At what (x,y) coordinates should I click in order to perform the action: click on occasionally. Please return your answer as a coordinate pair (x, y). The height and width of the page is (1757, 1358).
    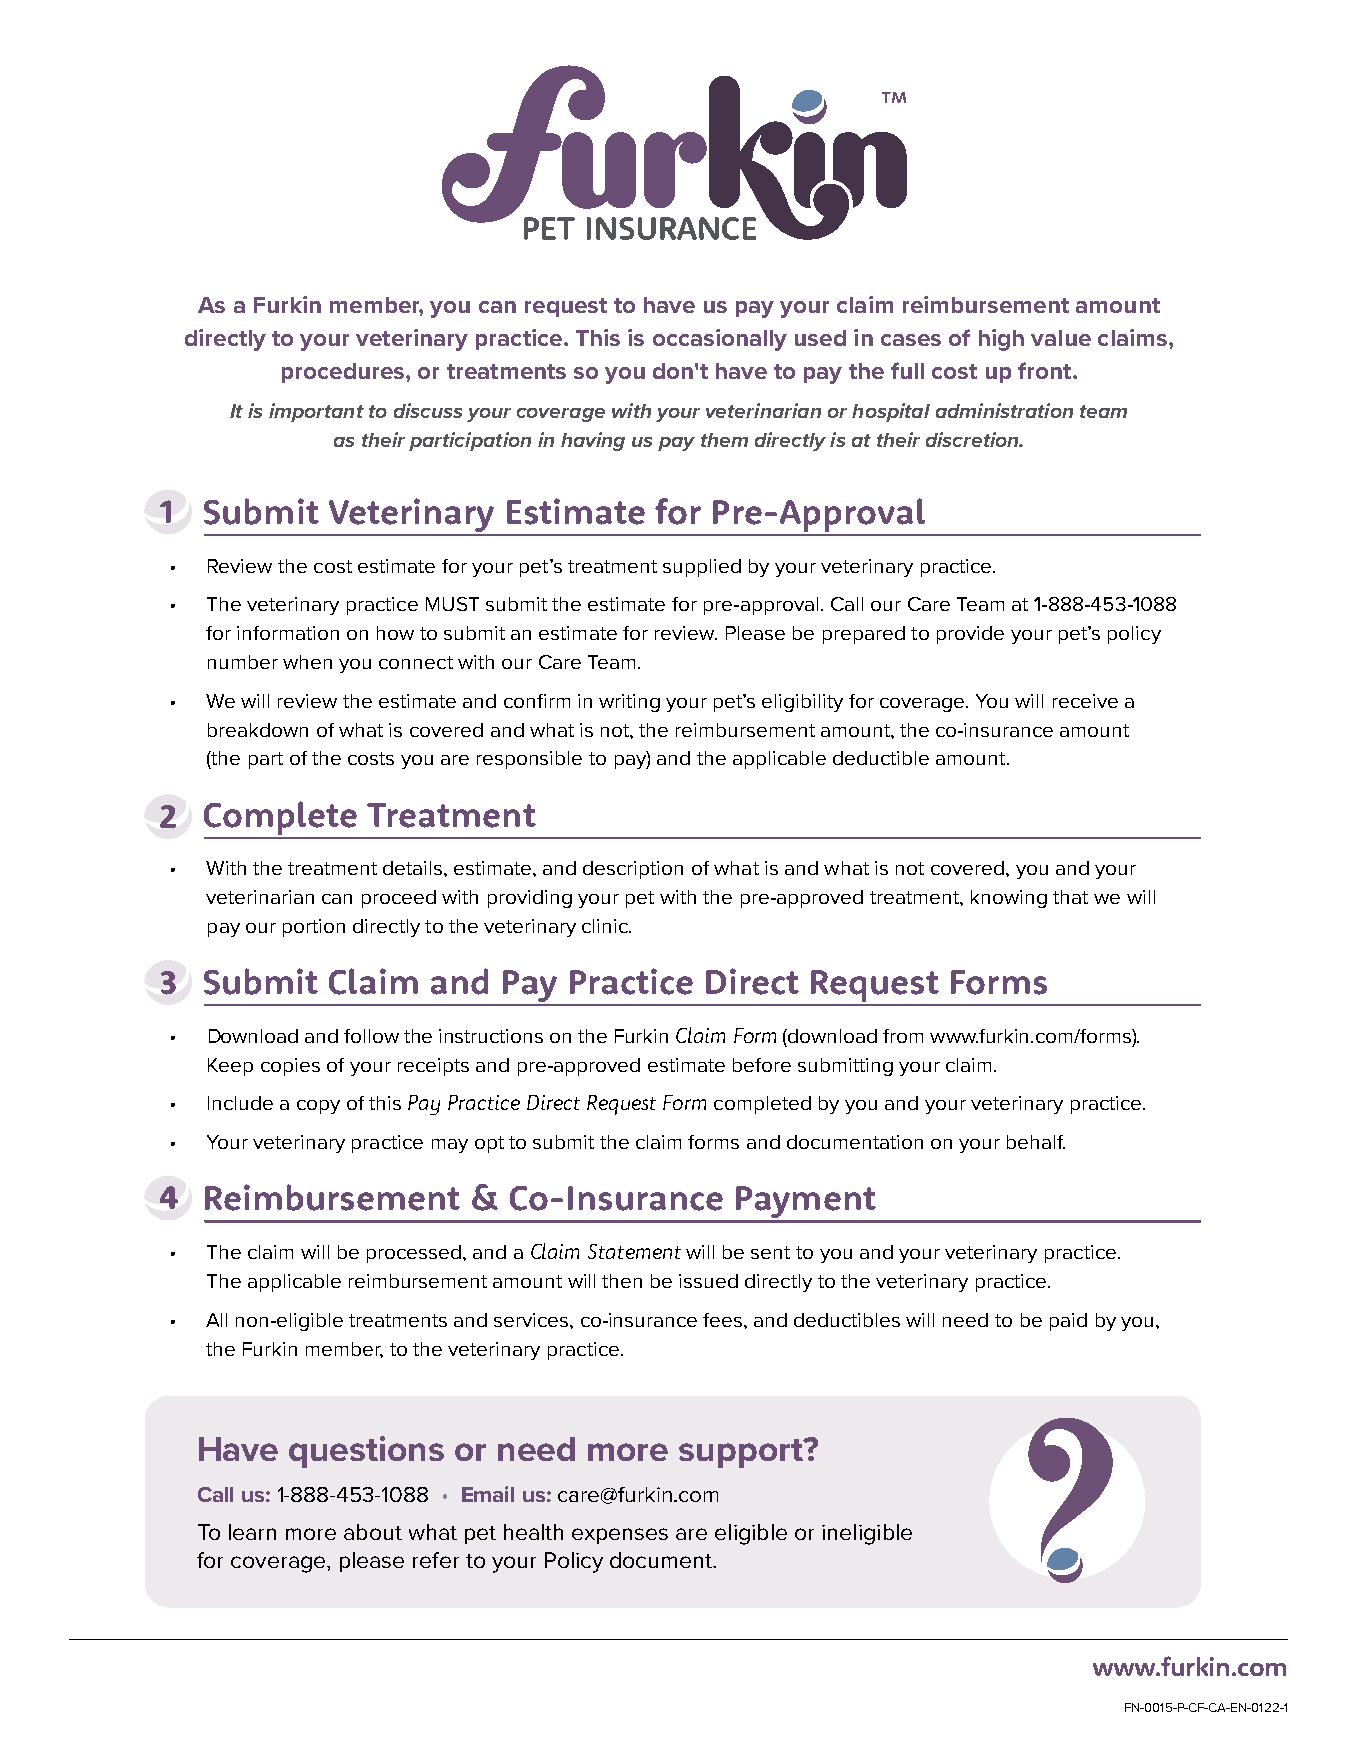
    Looking at the image, I should click on (720, 340).
